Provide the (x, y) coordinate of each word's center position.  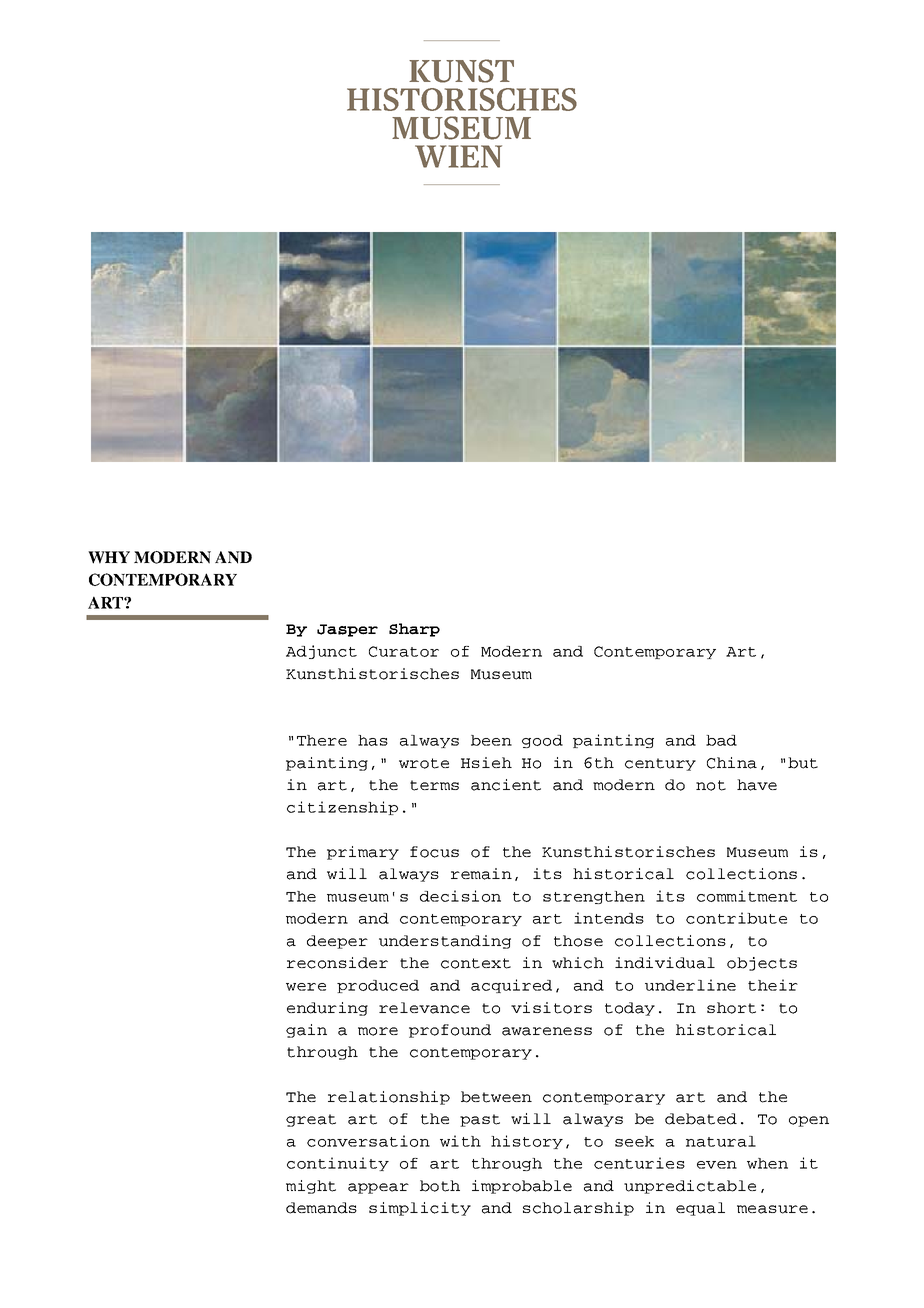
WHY (109, 557)
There (322, 740)
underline (690, 985)
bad (721, 740)
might (311, 1187)
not (711, 785)
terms (434, 785)
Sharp (414, 630)
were (306, 987)
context (476, 963)
